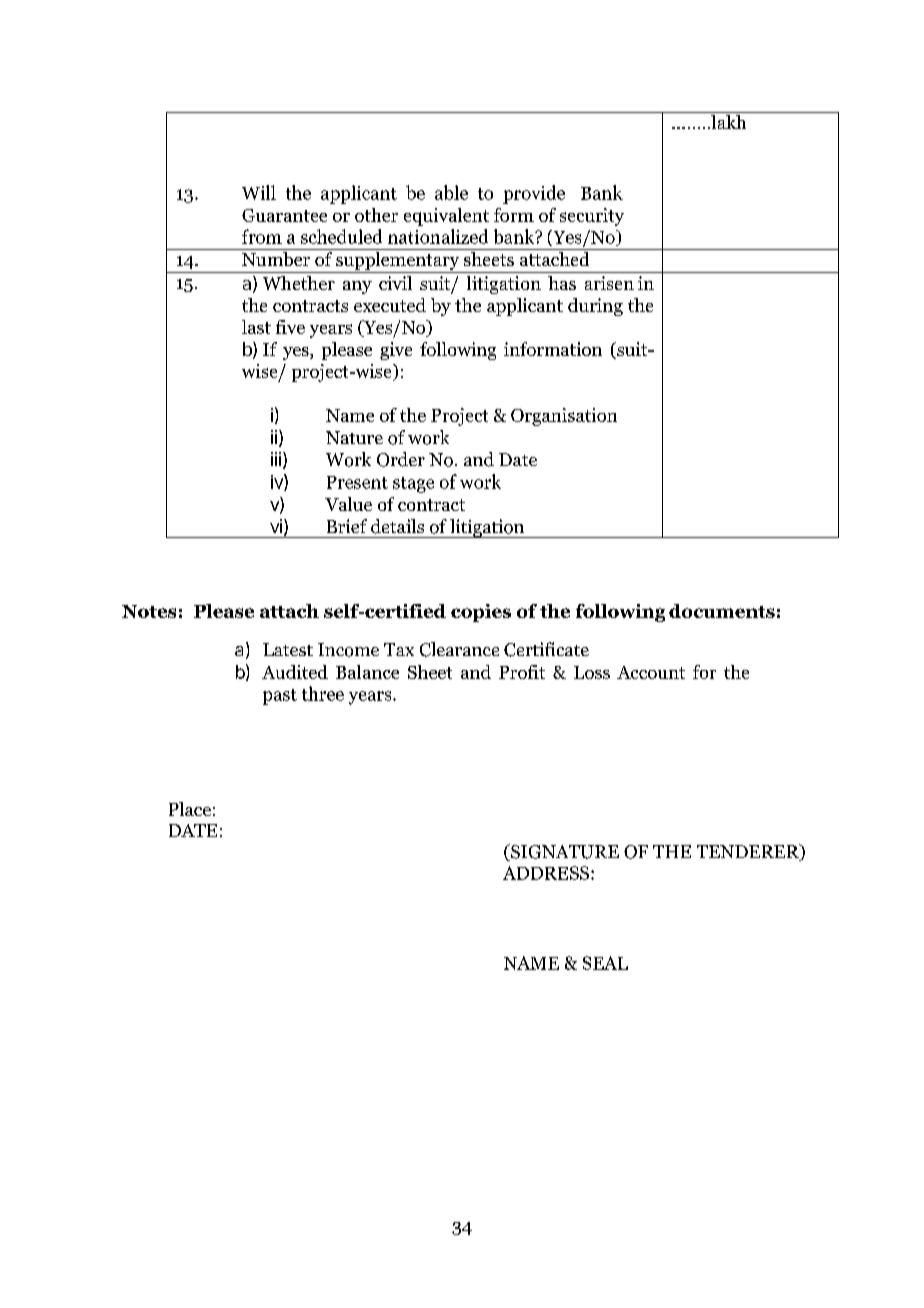  I want to click on able, so click(451, 192).
